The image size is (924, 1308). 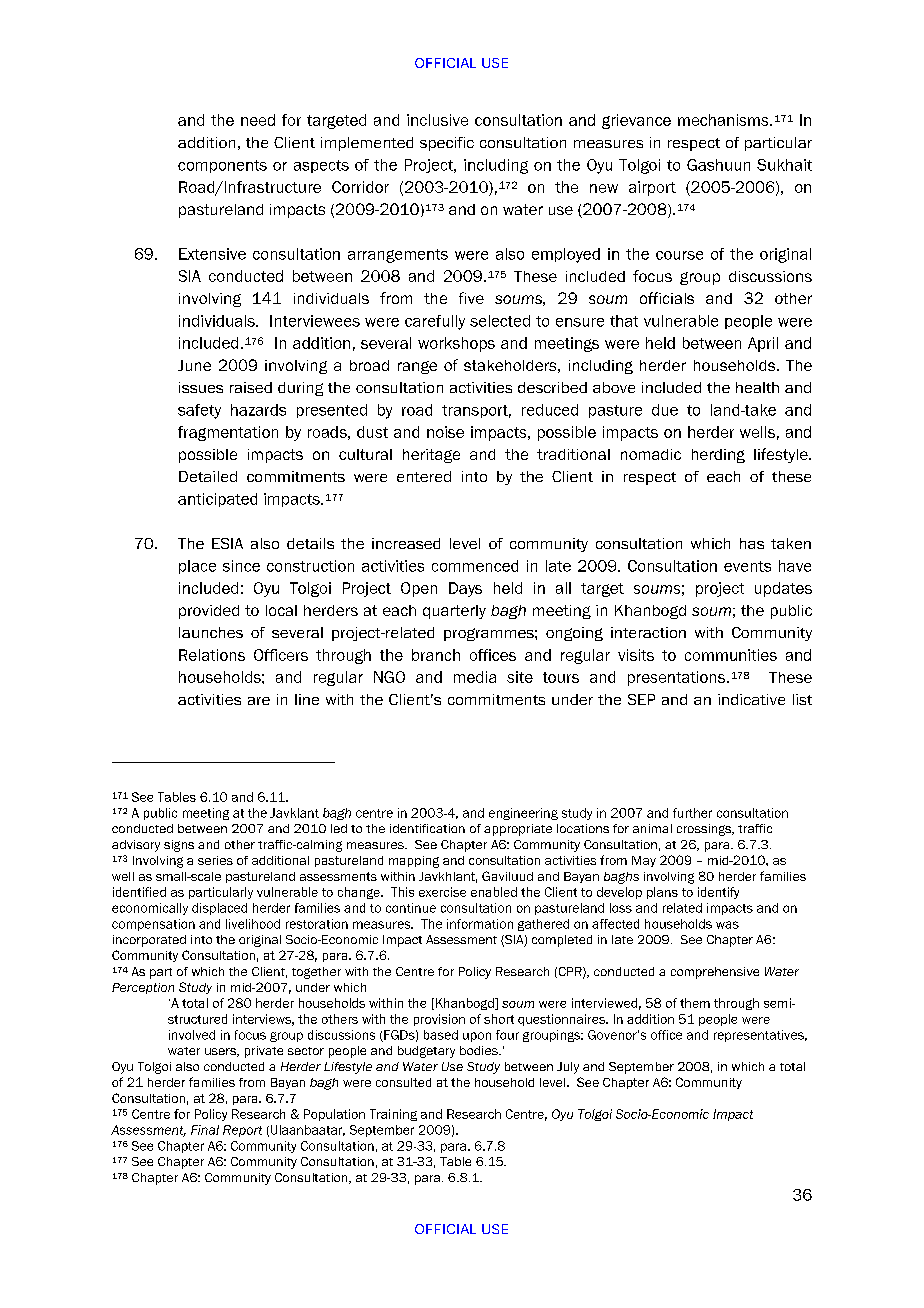 I want to click on workshops, so click(x=456, y=344).
